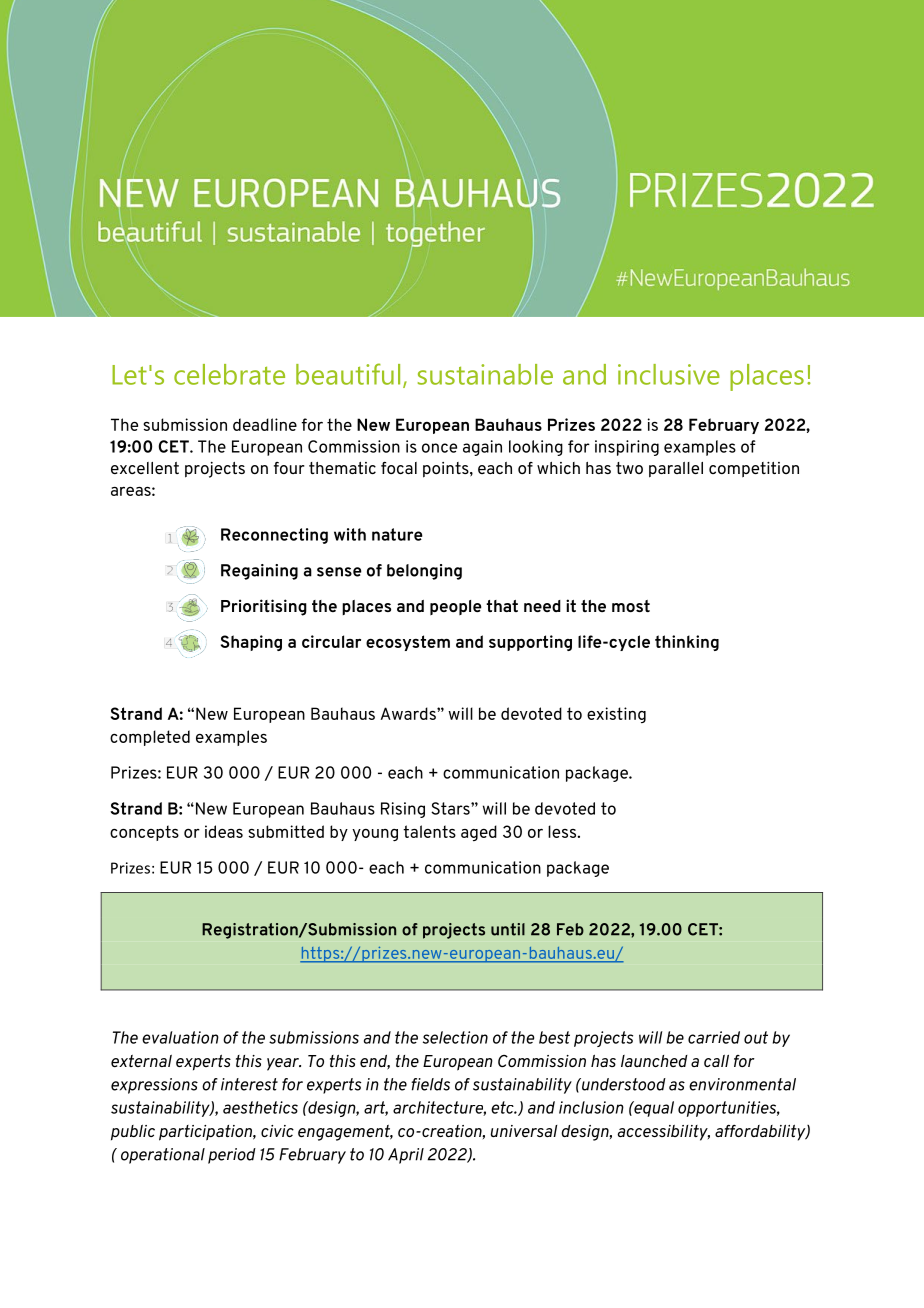 Image resolution: width=924 pixels, height=1308 pixels. Describe the element at coordinates (616, 715) in the screenshot. I see `existing` at that location.
